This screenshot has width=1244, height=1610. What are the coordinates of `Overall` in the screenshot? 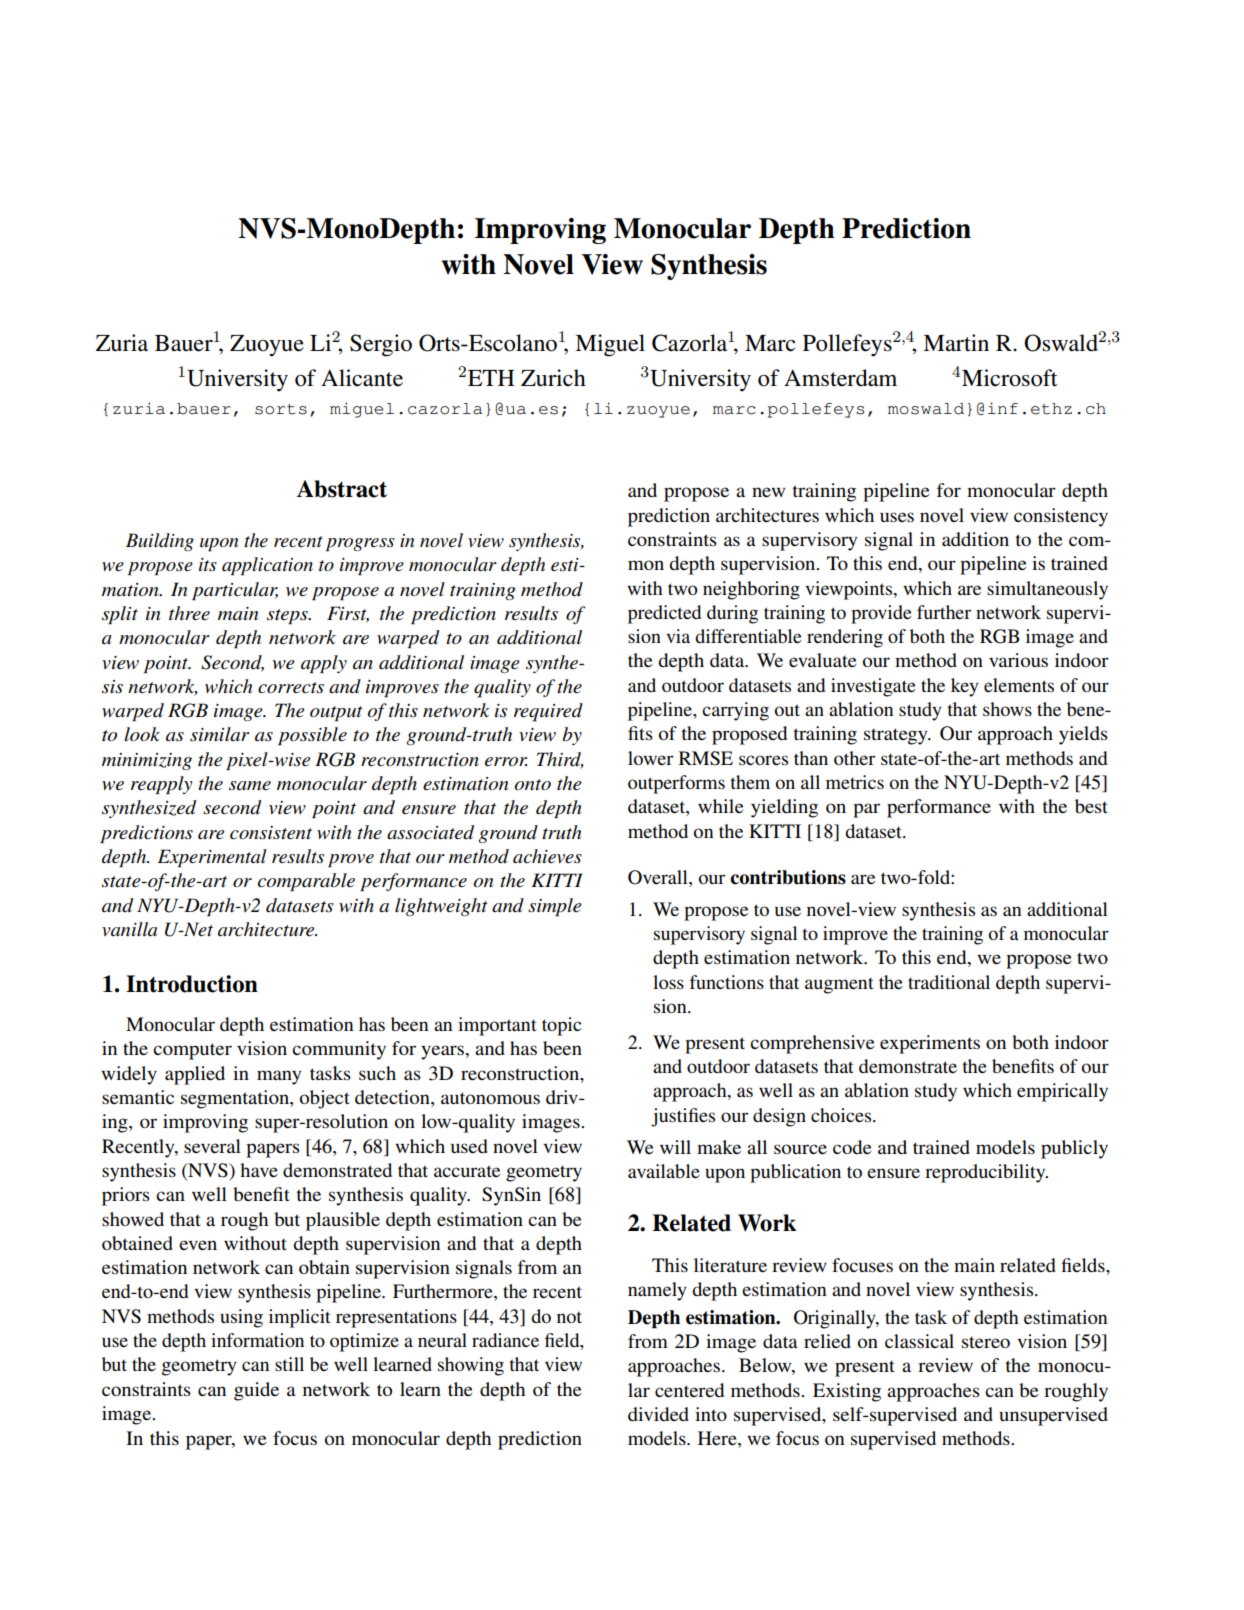 It's located at (659, 878).
